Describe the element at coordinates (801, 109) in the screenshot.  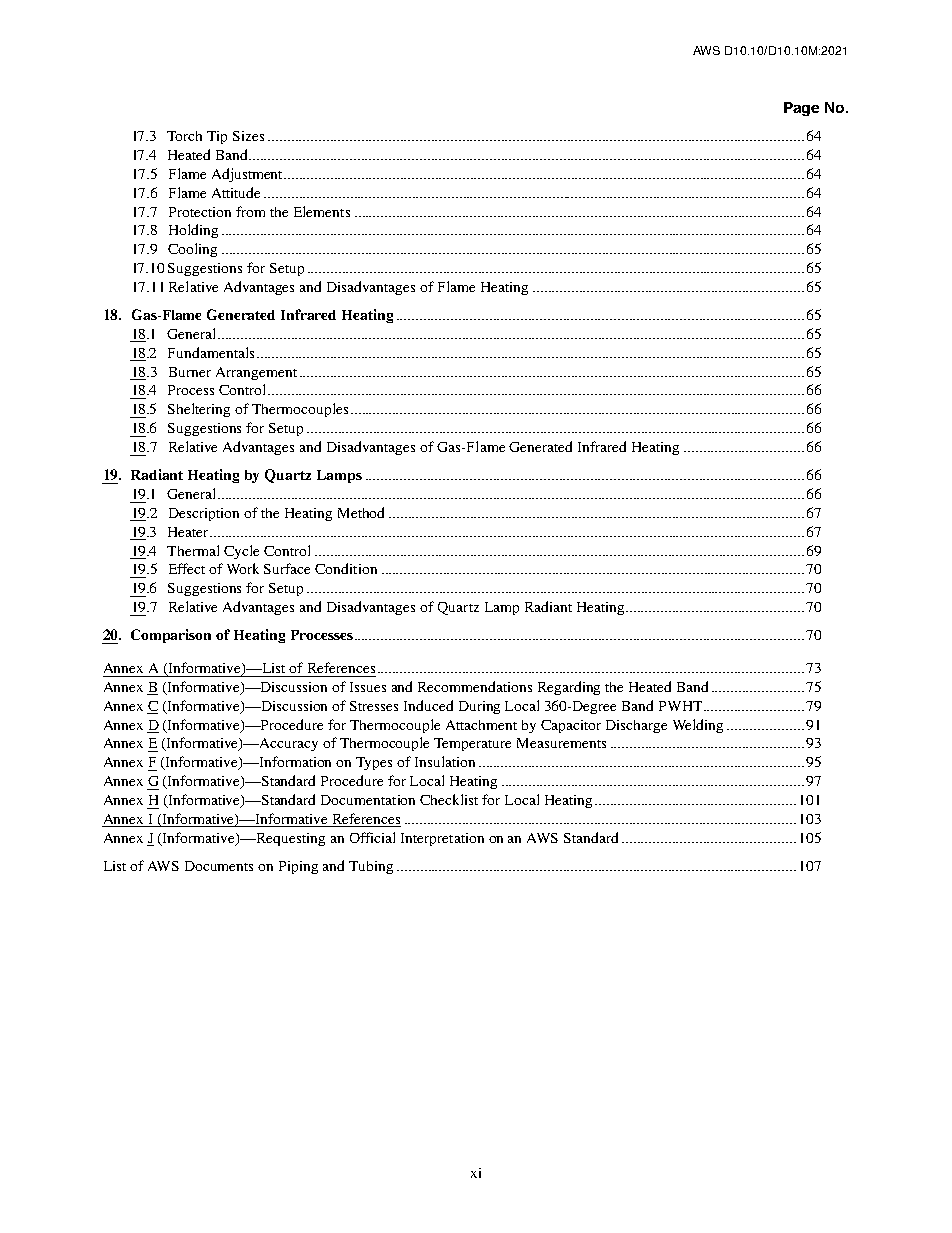
I see `Page` at that location.
